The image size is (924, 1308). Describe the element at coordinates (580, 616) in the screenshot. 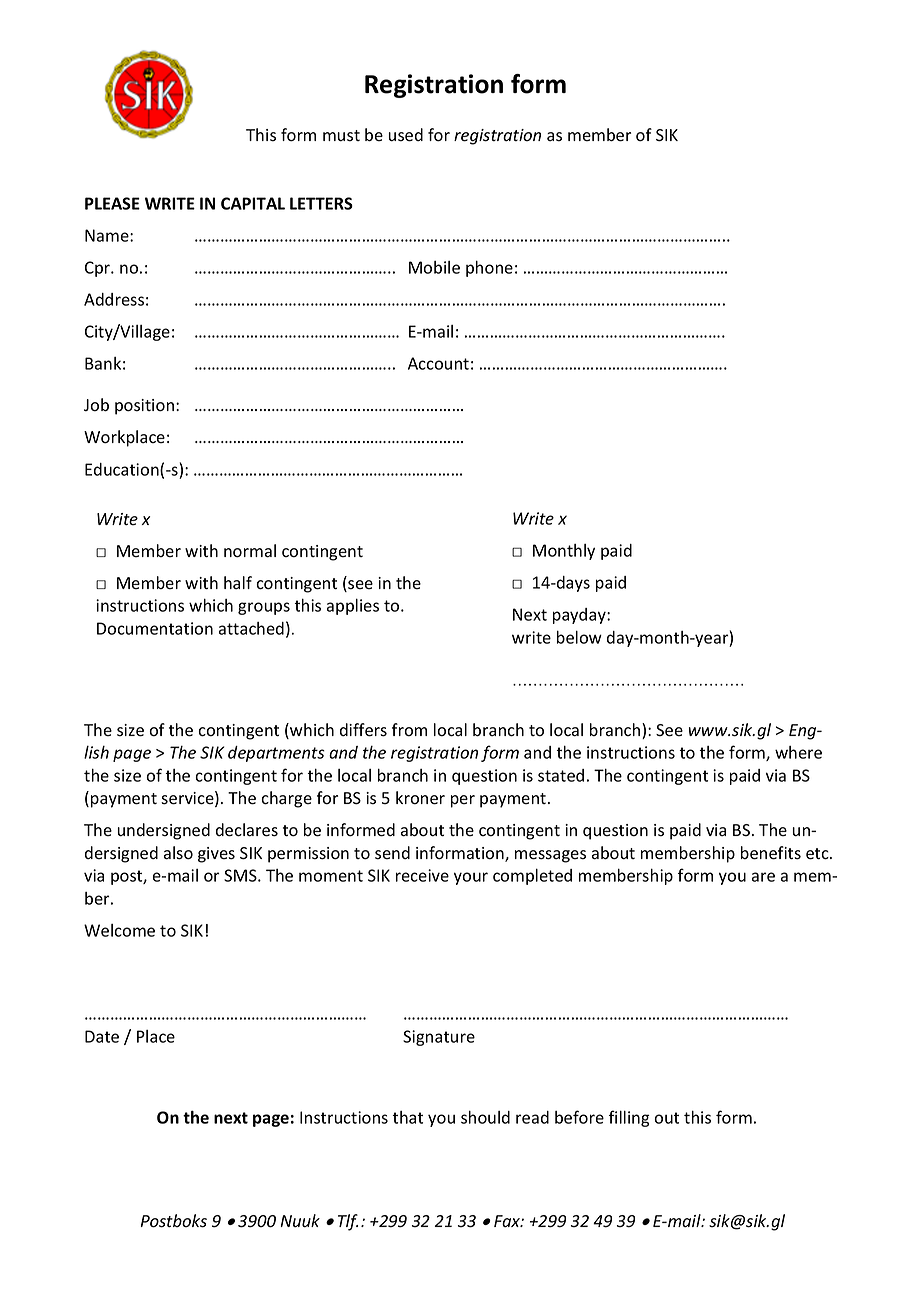

I see `payday` at that location.
